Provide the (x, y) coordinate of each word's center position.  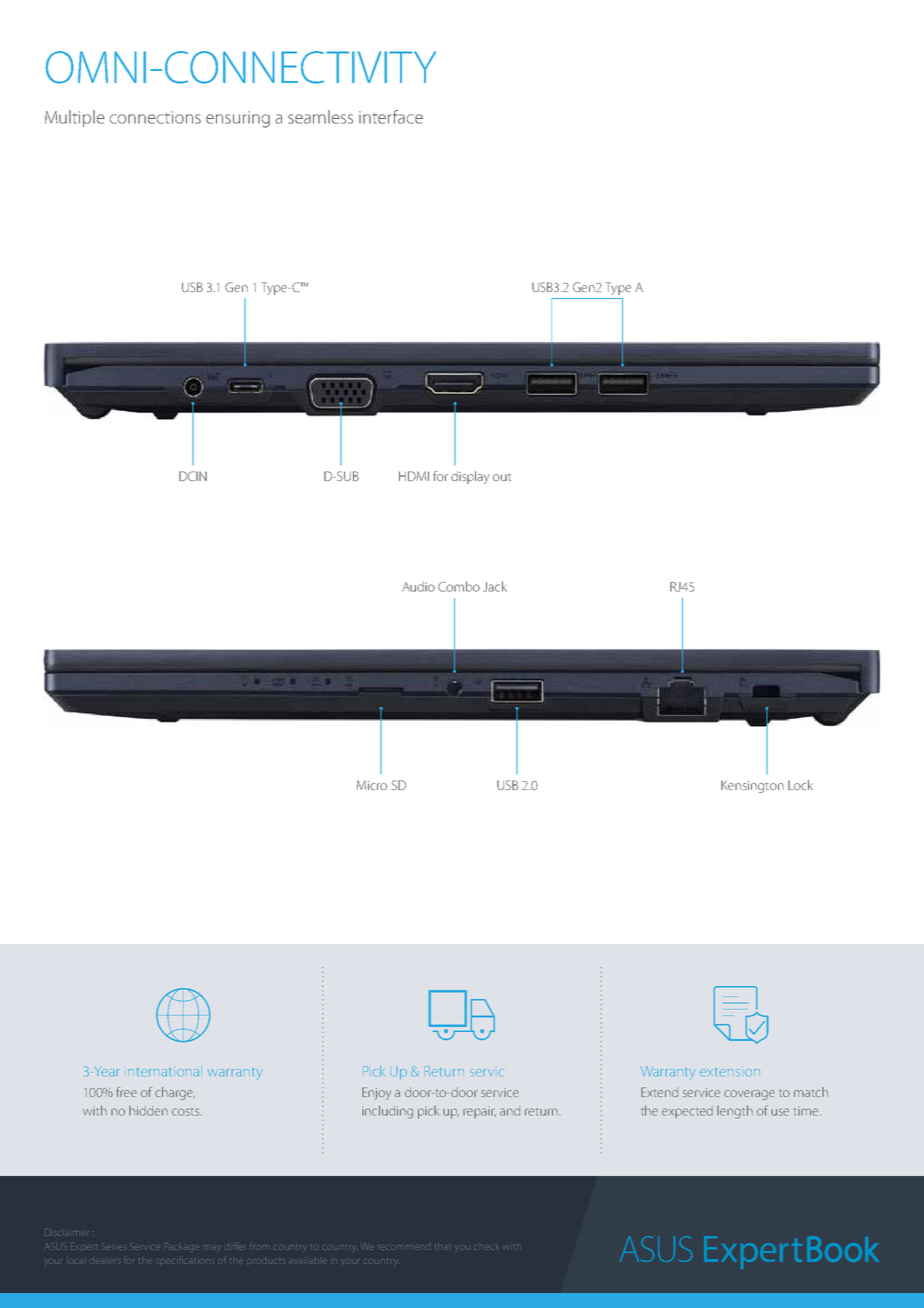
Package (181, 1246)
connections (155, 117)
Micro (372, 785)
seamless (320, 117)
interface (391, 117)
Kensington (752, 786)
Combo (459, 586)
